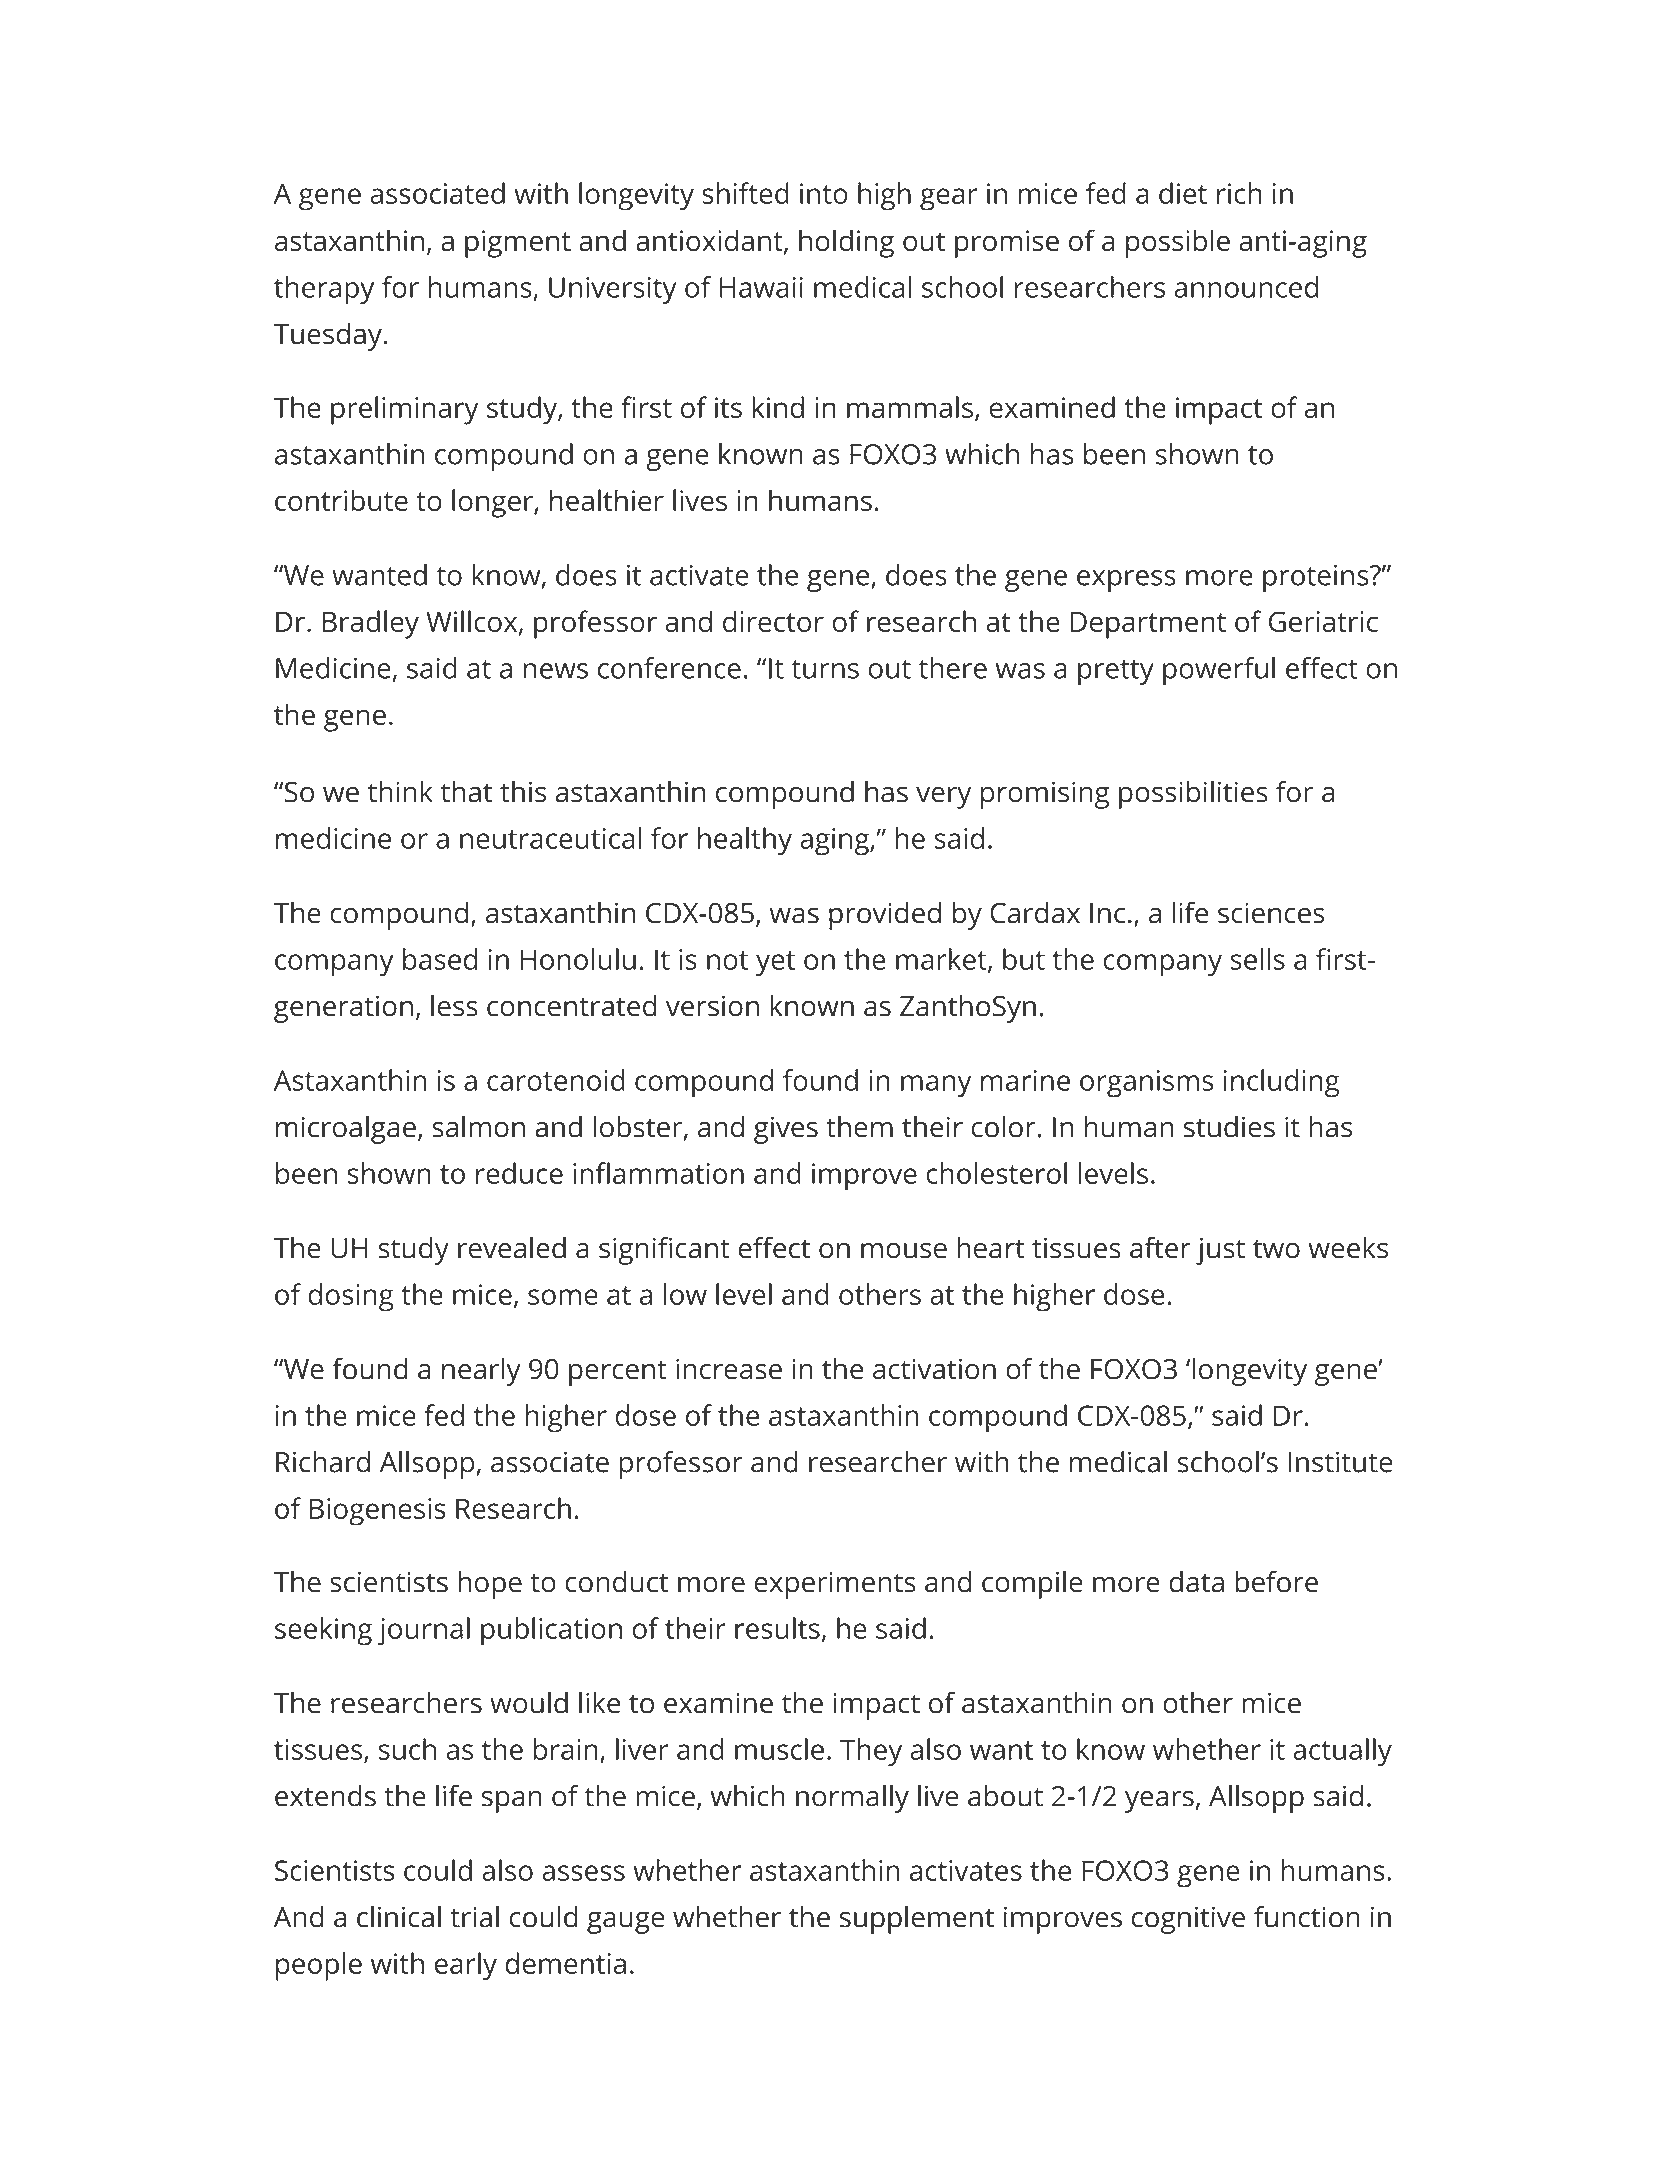 Image resolution: width=1674 pixels, height=2166 pixels. I want to click on holding, so click(846, 243).
